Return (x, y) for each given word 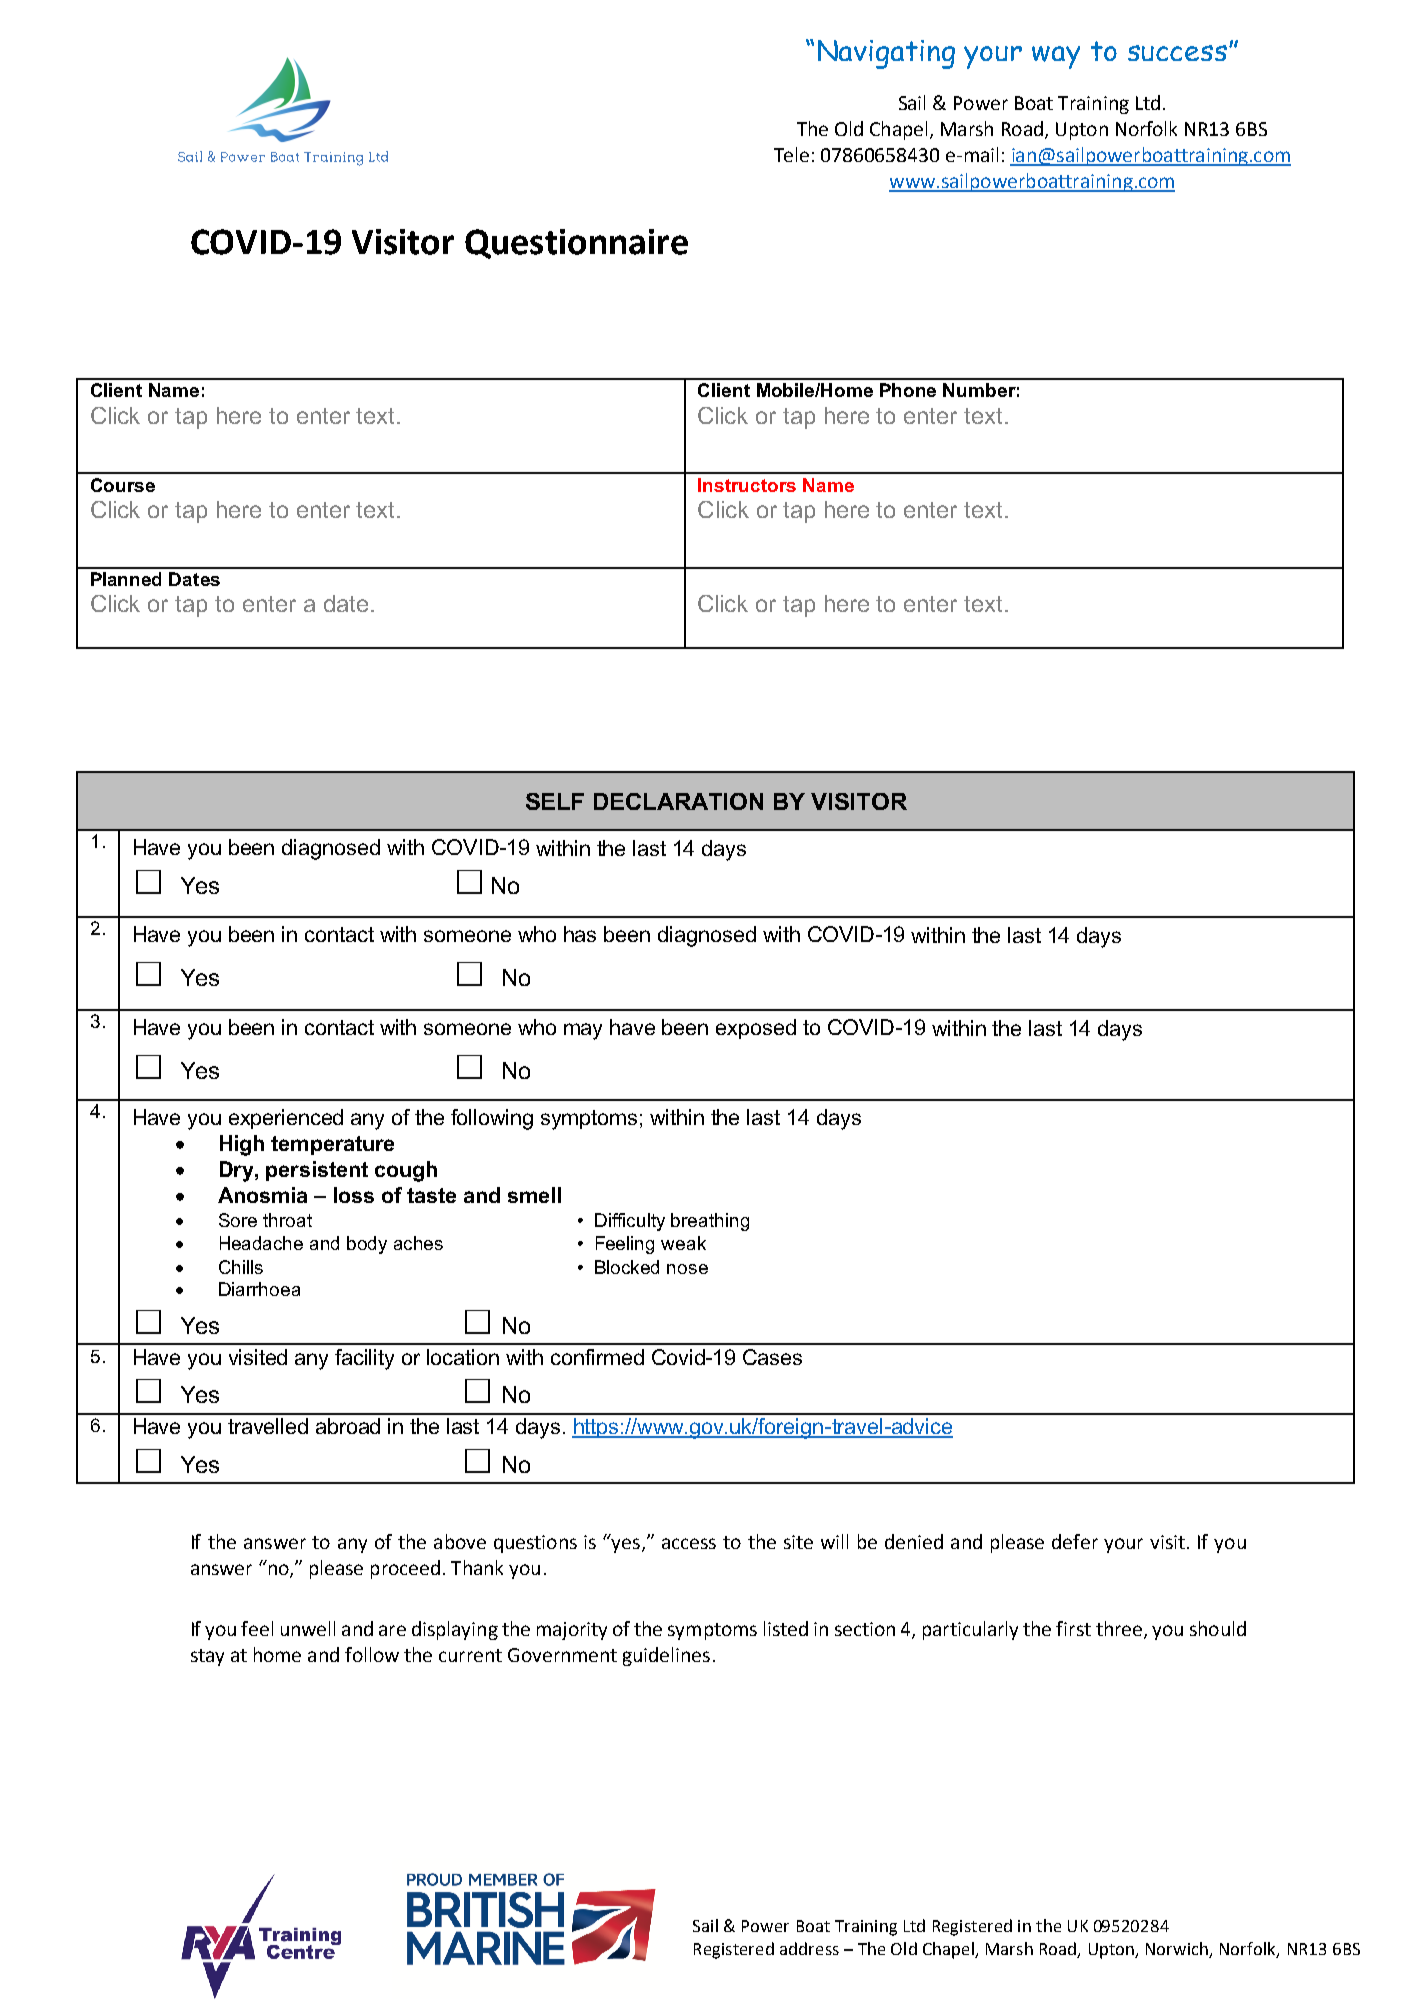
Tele (791, 154)
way (1056, 57)
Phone (908, 390)
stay (207, 1657)
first (1073, 1628)
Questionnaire (576, 244)
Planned (126, 579)
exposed (756, 1029)
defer (1075, 1541)
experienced (286, 1119)
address (809, 1948)
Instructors (747, 485)
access (689, 1543)
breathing (710, 1222)
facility (364, 1359)
